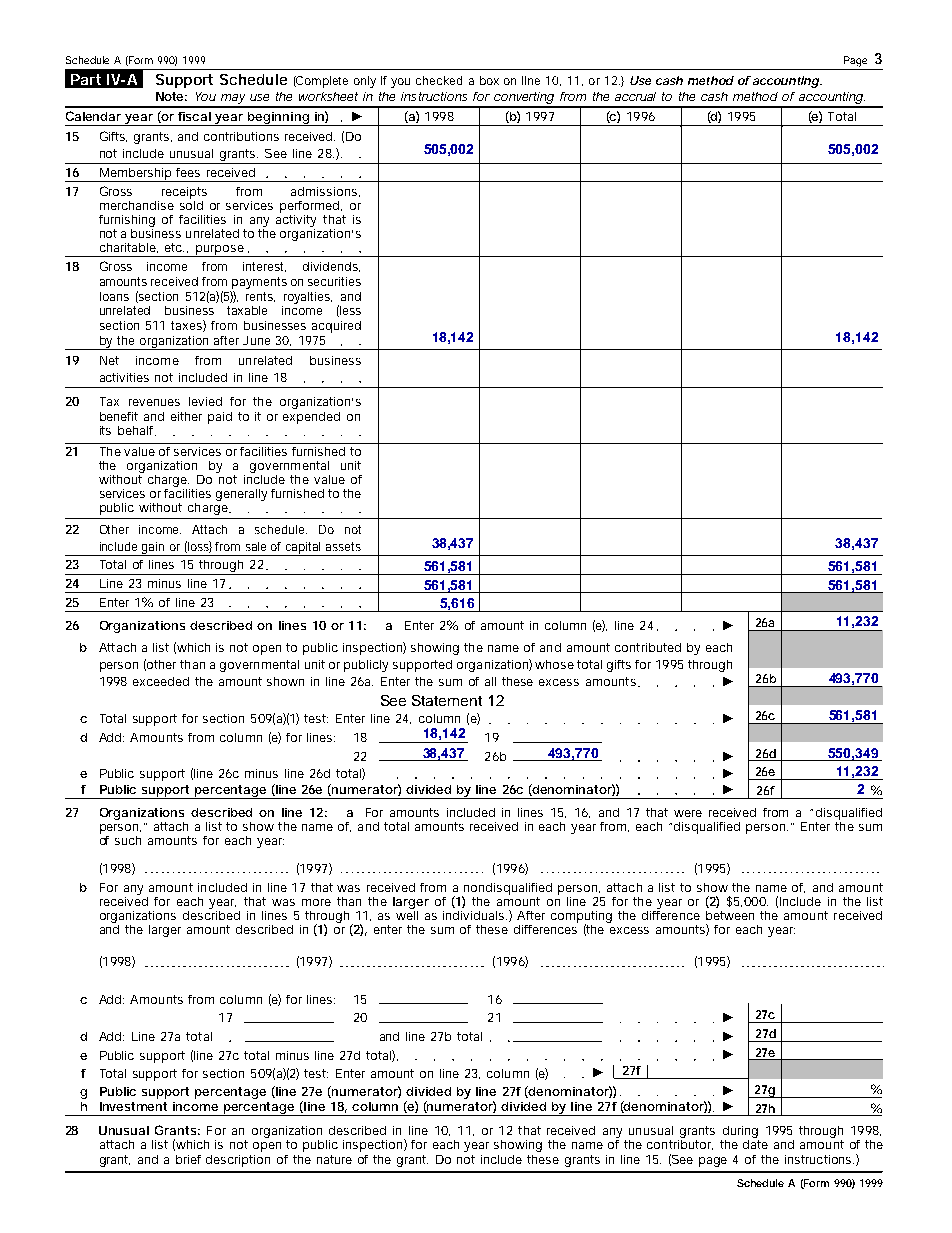 This screenshot has height=1233, width=952. I want to click on contributor, so click(680, 1143).
